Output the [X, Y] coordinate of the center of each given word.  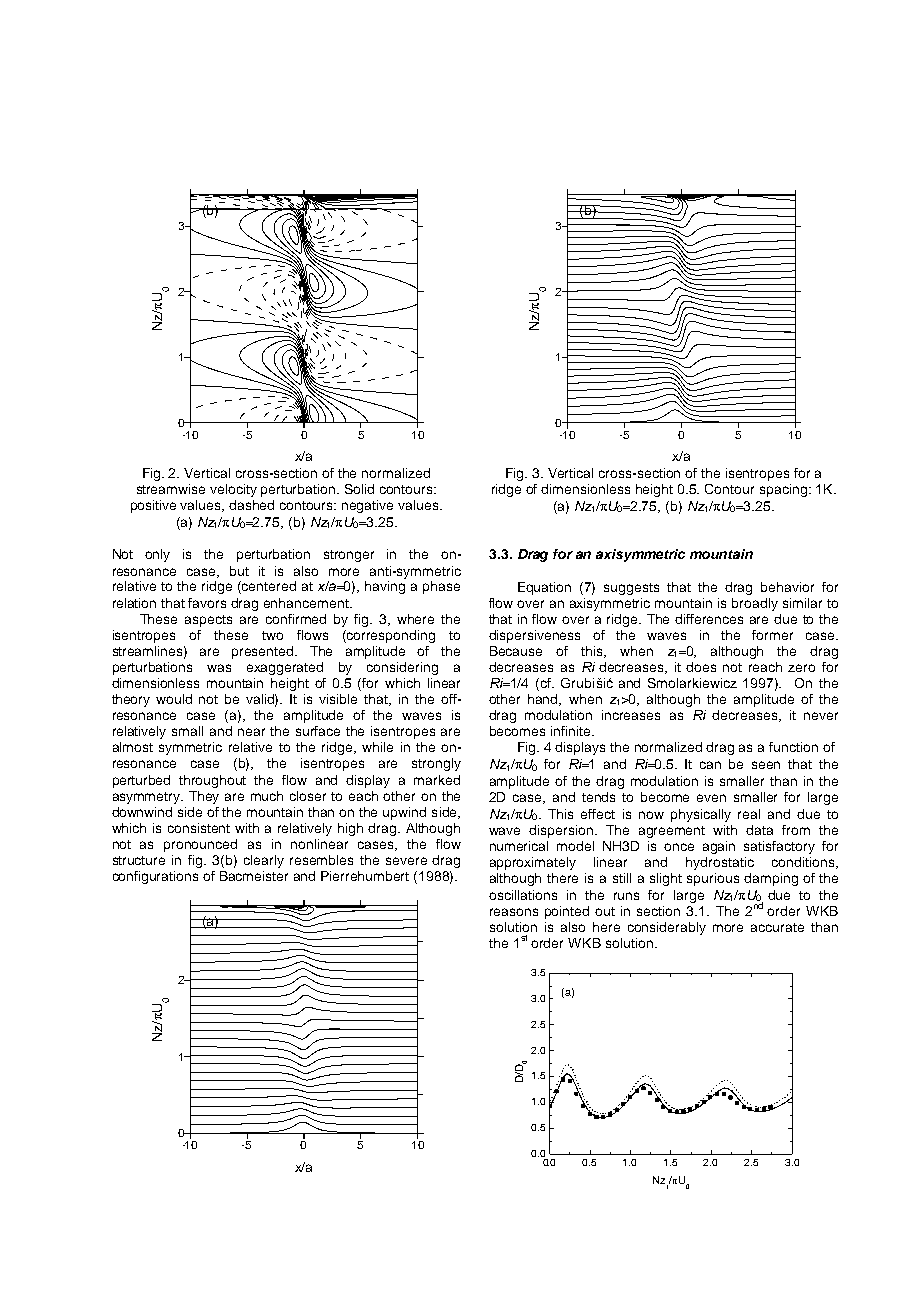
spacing [783, 490]
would [174, 699]
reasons [514, 912]
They [204, 797]
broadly [755, 604]
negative [367, 506]
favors [207, 603]
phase [441, 587]
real [749, 814]
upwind [404, 813]
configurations [155, 877]
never [821, 716]
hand [544, 700]
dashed [251, 505]
